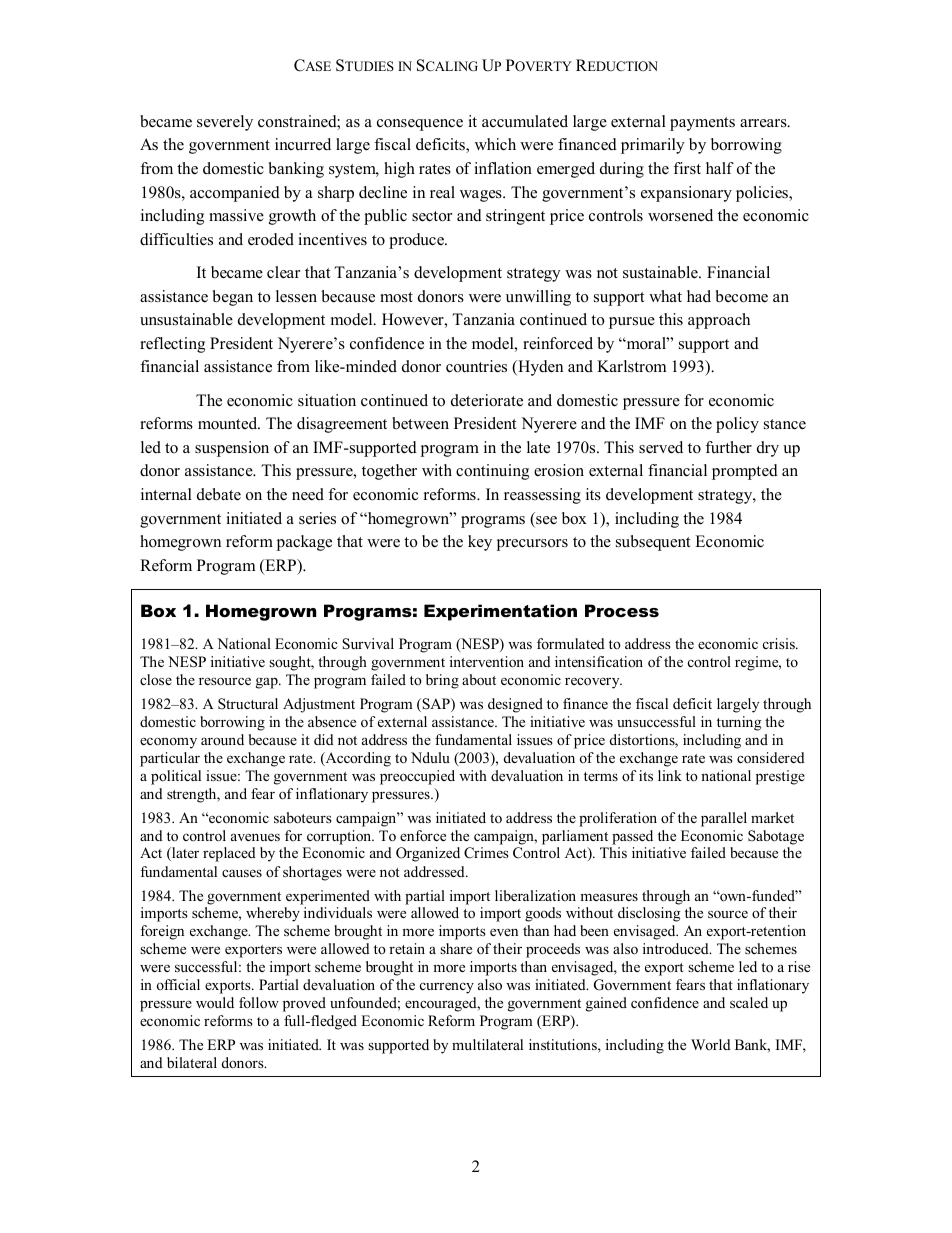 The width and height of the screenshot is (952, 1233). I want to click on countries, so click(476, 366).
